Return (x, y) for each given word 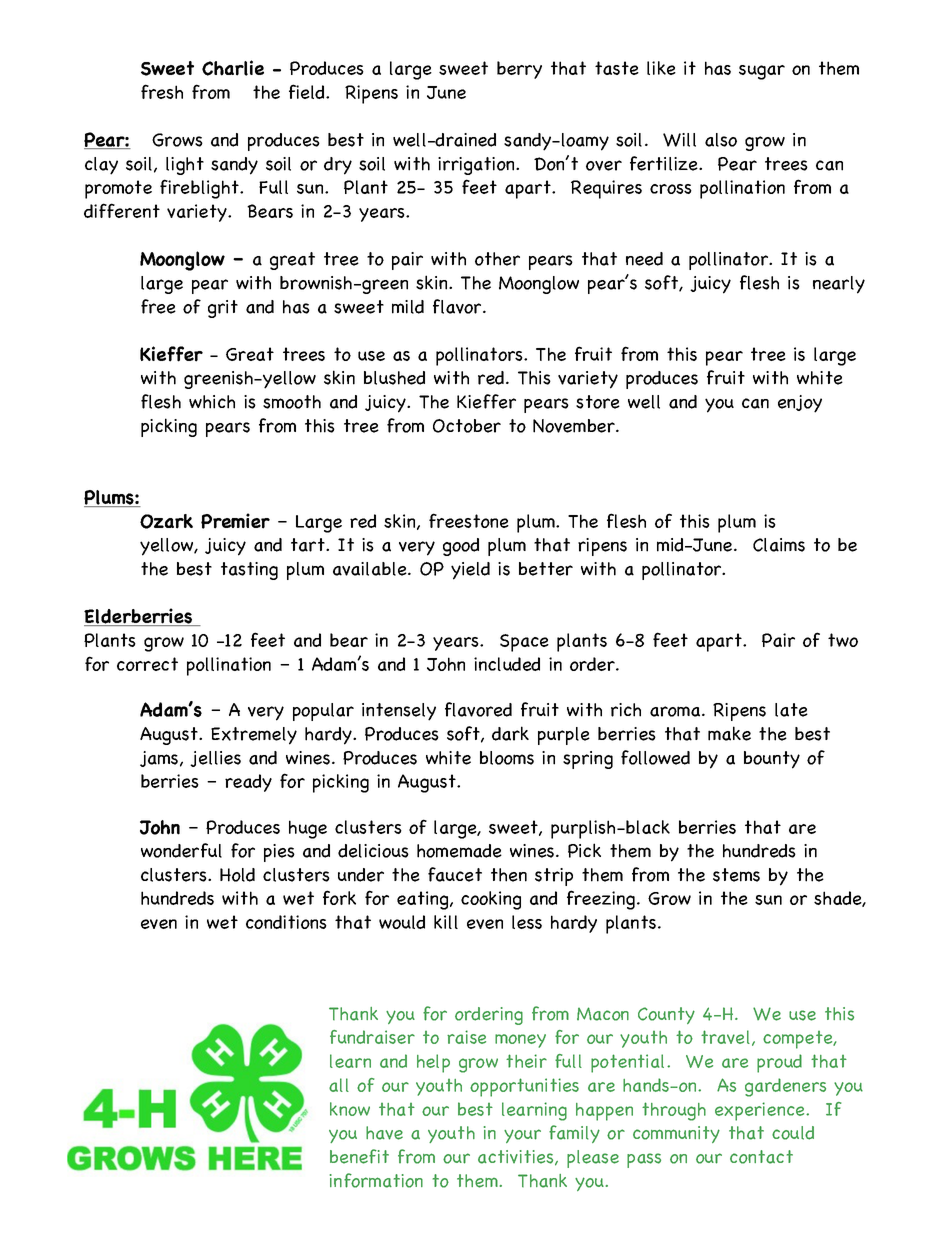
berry (519, 70)
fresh (162, 91)
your (522, 1136)
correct (147, 664)
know (350, 1109)
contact (761, 1157)
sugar (762, 72)
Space (524, 643)
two (843, 640)
